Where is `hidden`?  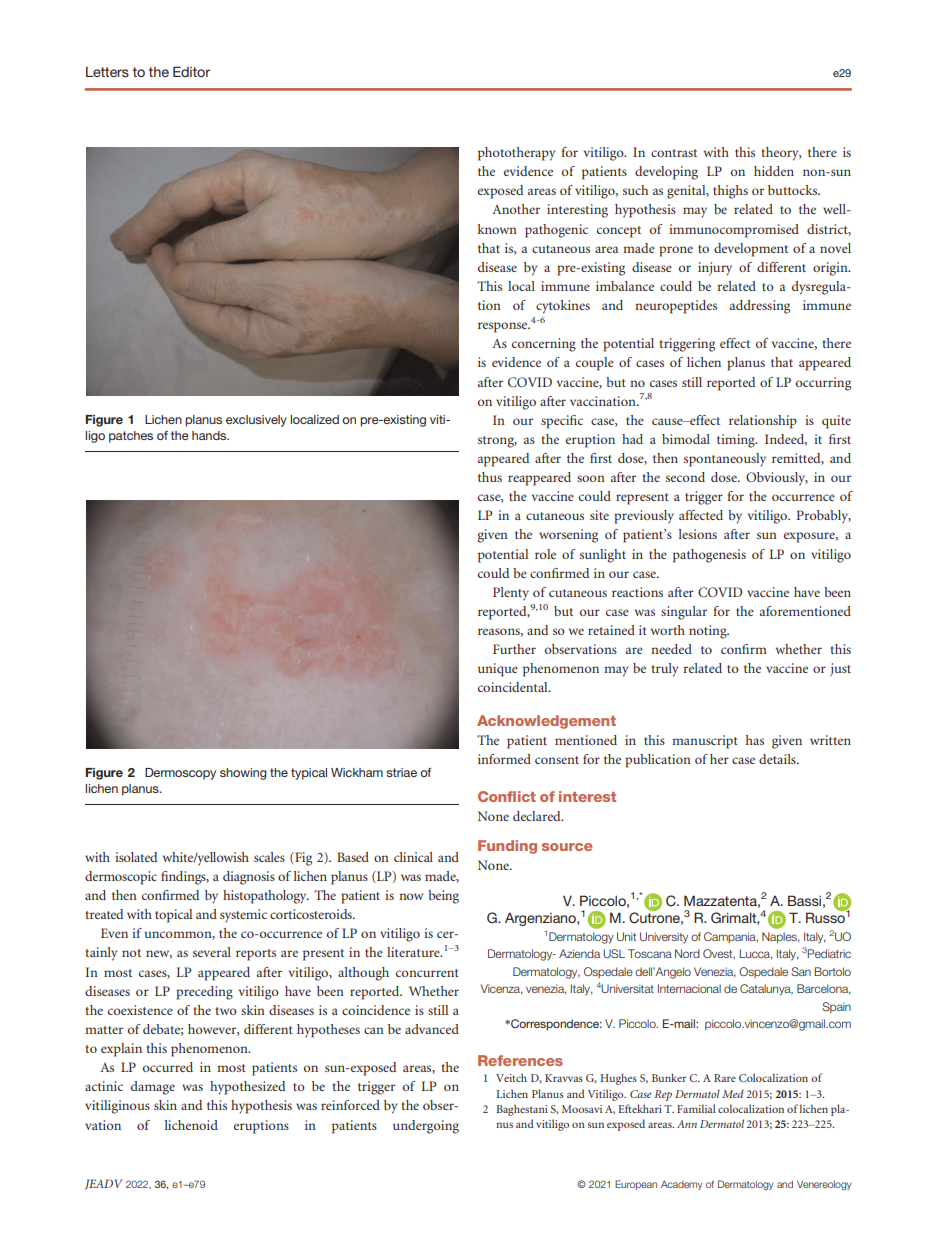
hidden is located at coordinates (774, 171).
